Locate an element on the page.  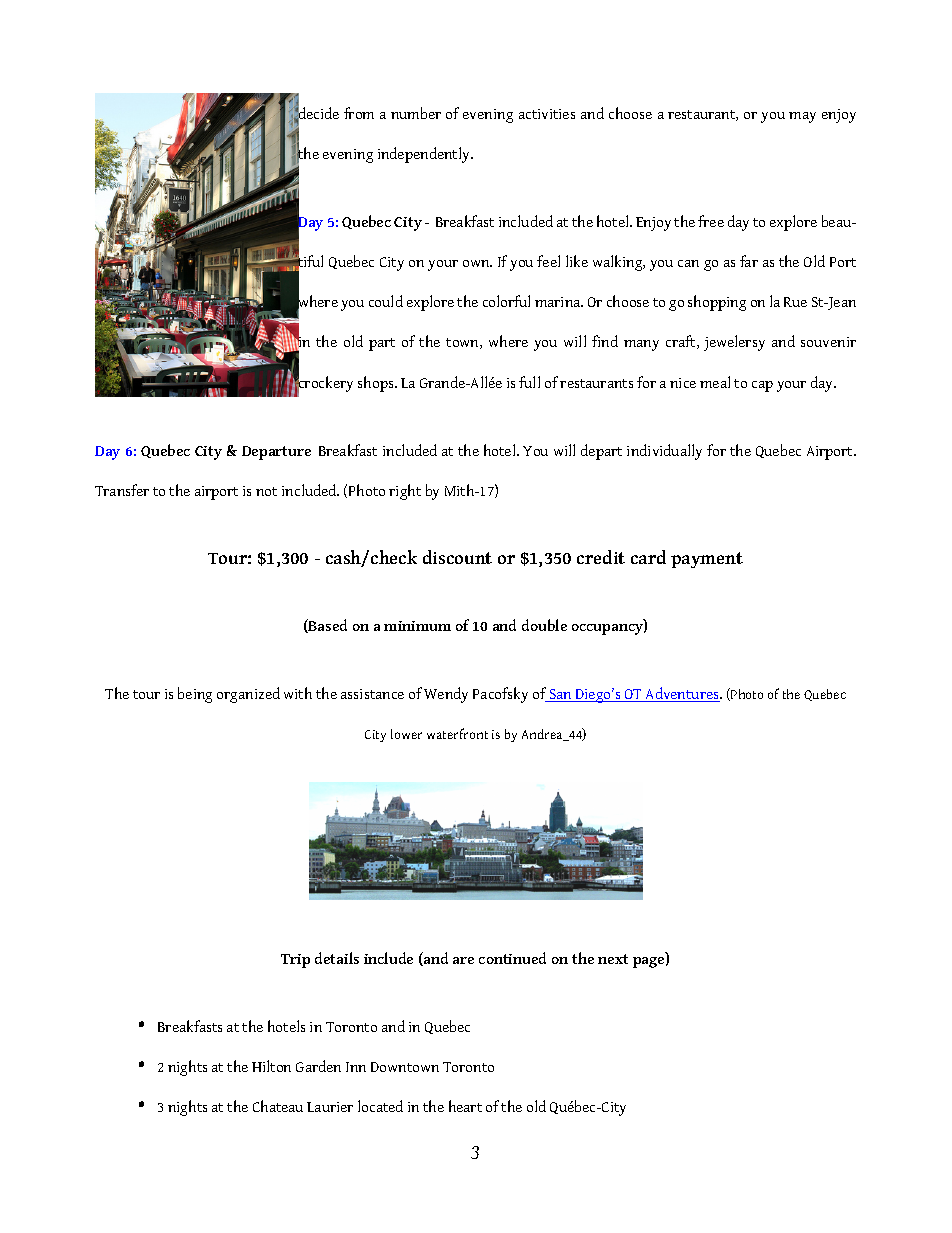
payment is located at coordinates (707, 560).
